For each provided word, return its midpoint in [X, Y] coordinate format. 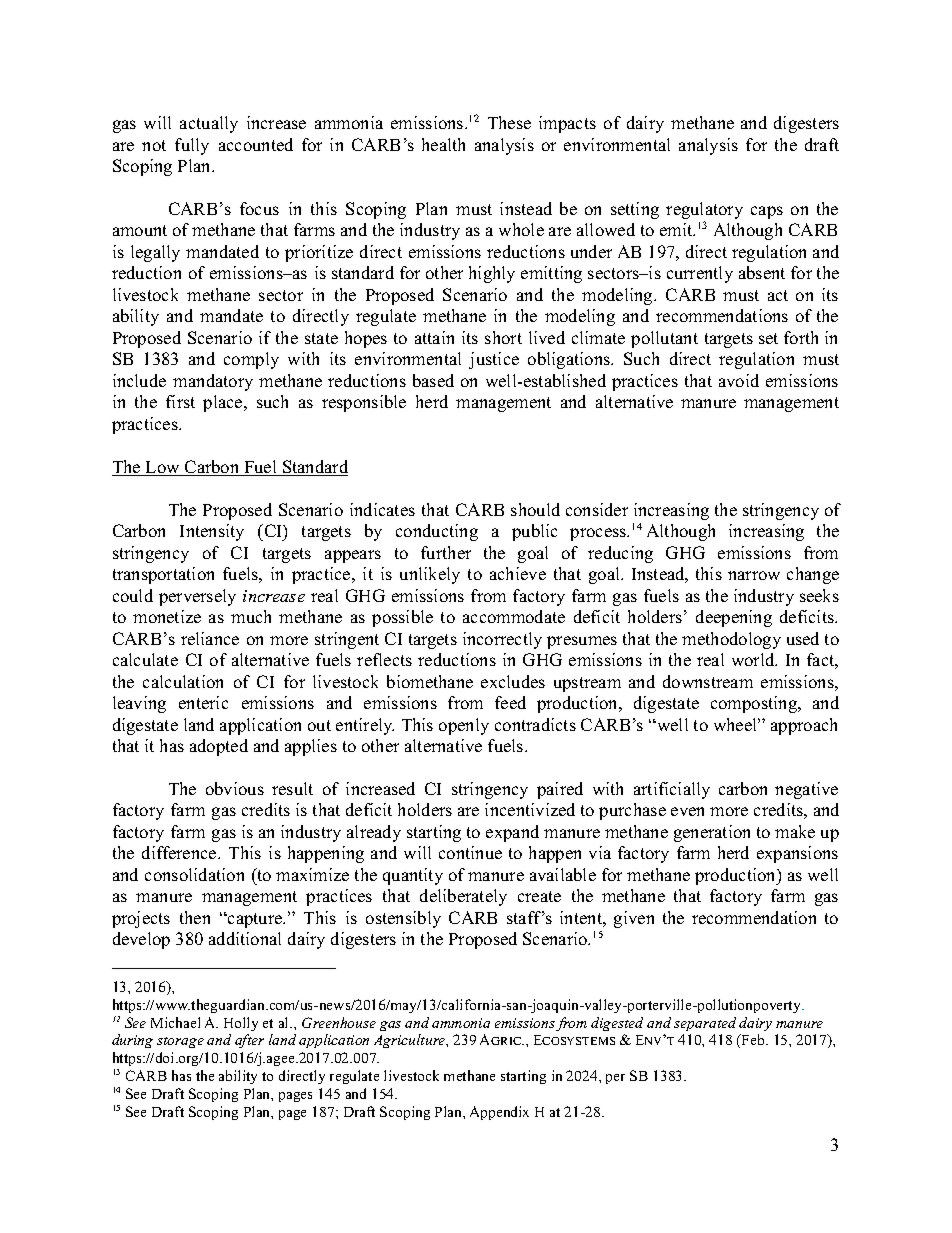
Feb [753, 1039]
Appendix [499, 1113]
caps [767, 212]
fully [192, 146]
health [443, 144]
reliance [210, 638]
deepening [734, 618]
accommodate [514, 616]
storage [180, 1042]
